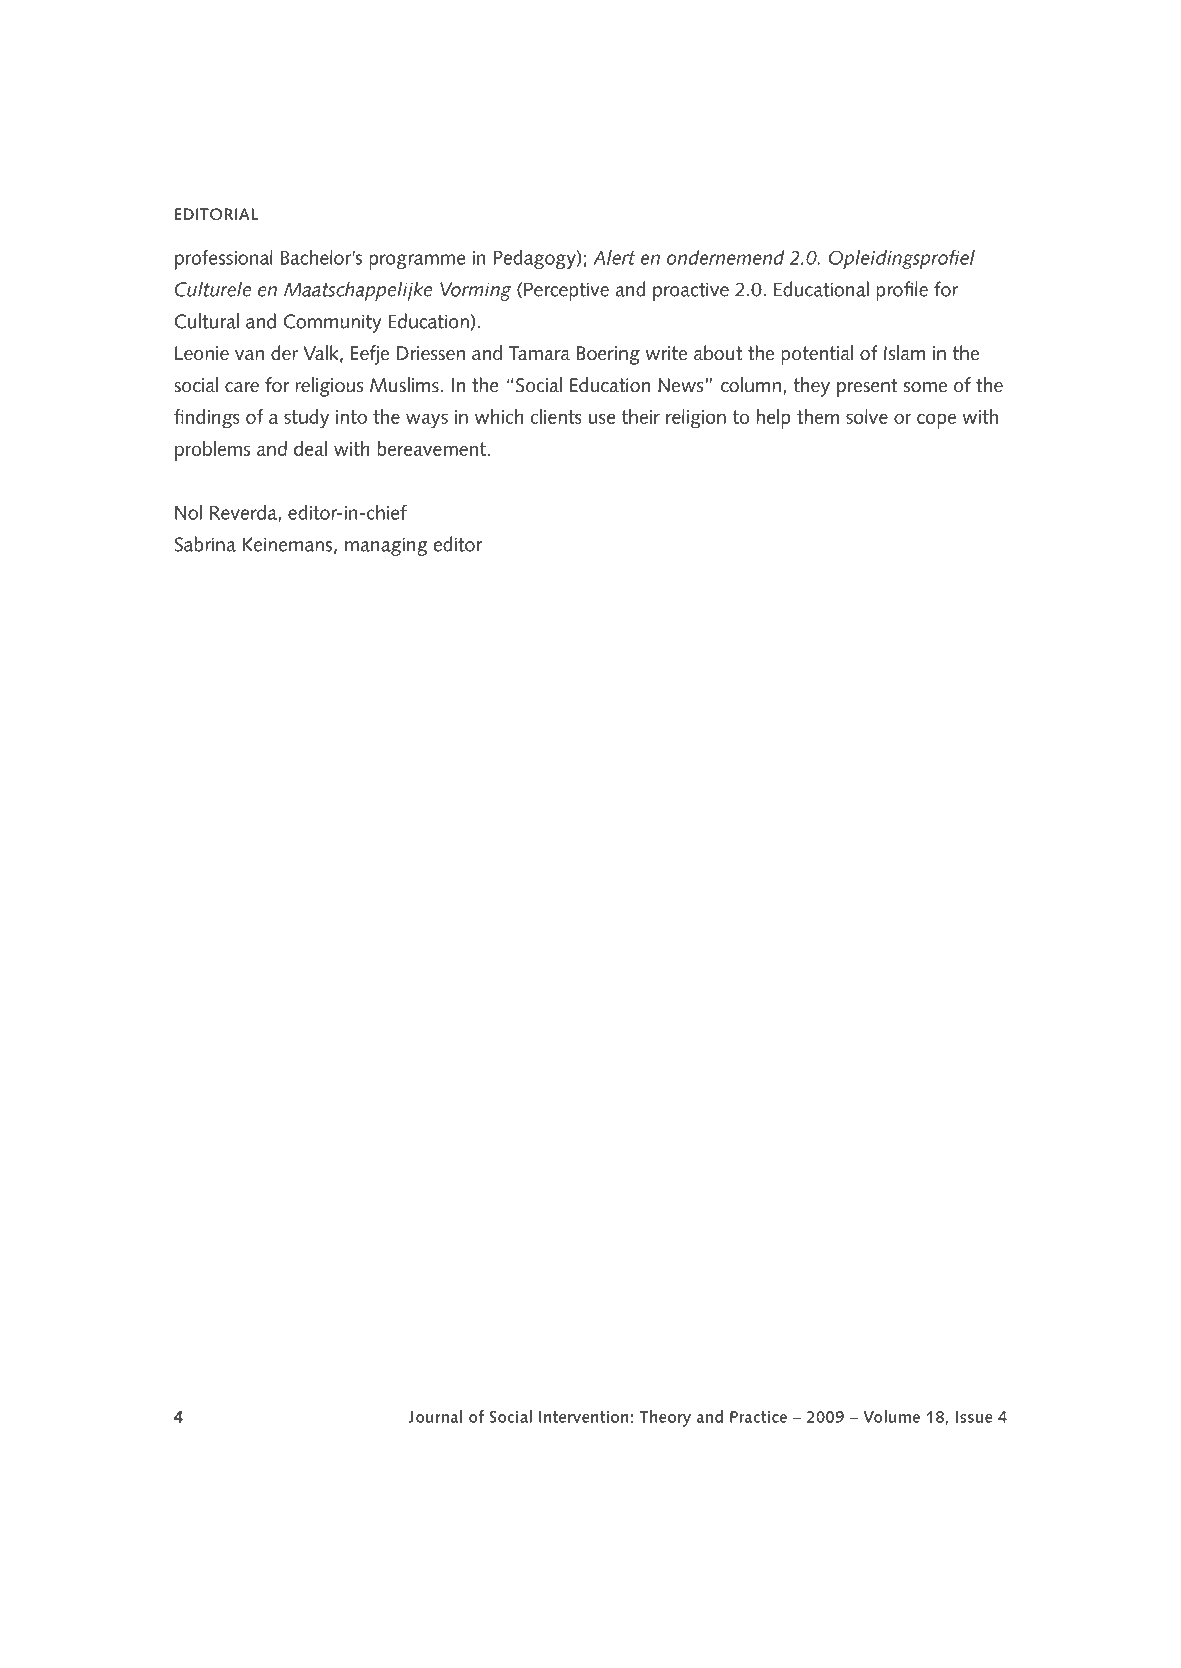 The image size is (1181, 1668). I want to click on solve, so click(867, 416).
